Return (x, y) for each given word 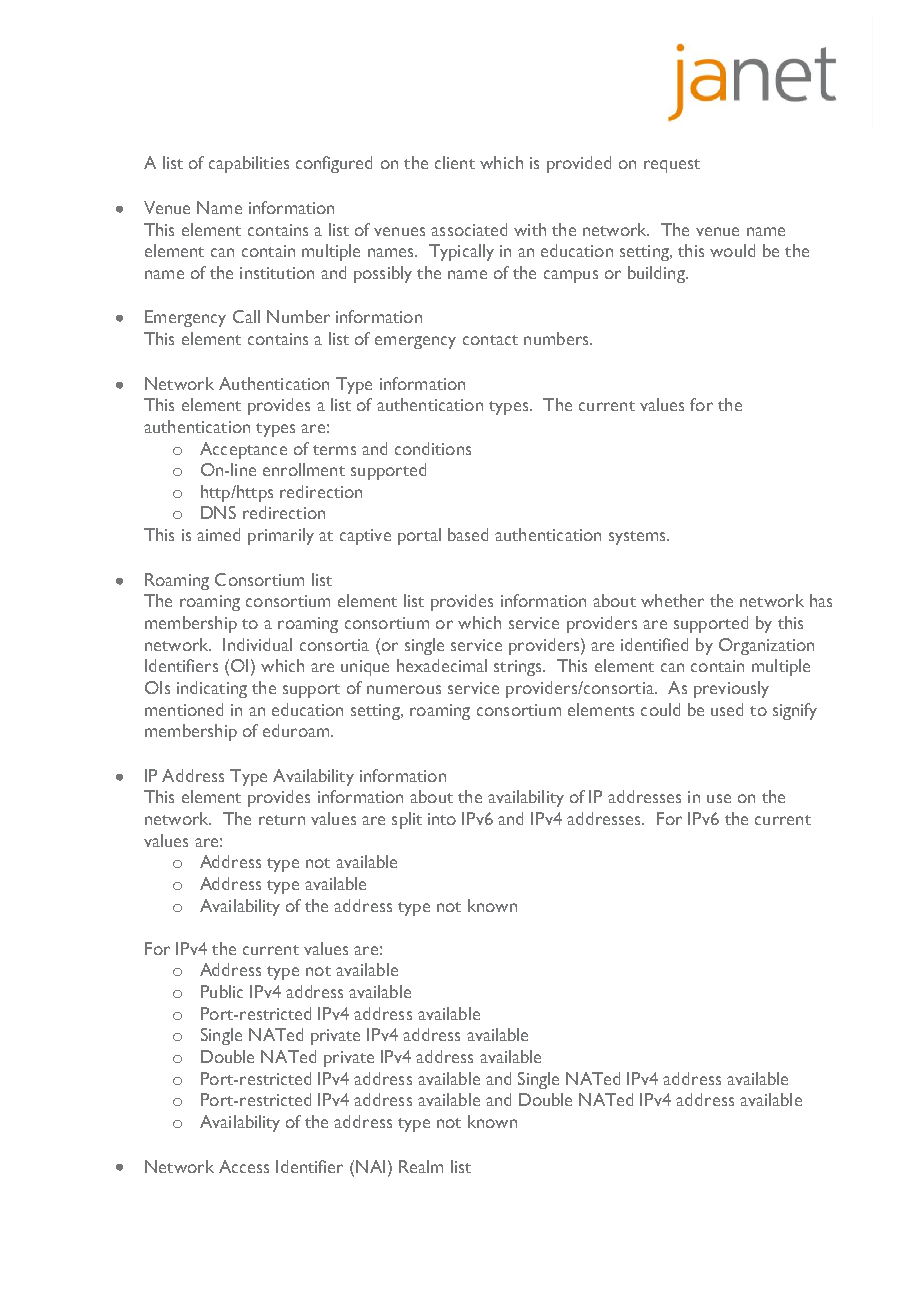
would (732, 250)
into (442, 819)
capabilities (249, 164)
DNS (218, 512)
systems (638, 538)
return (282, 820)
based (468, 534)
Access (244, 1166)
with (530, 229)
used (727, 709)
